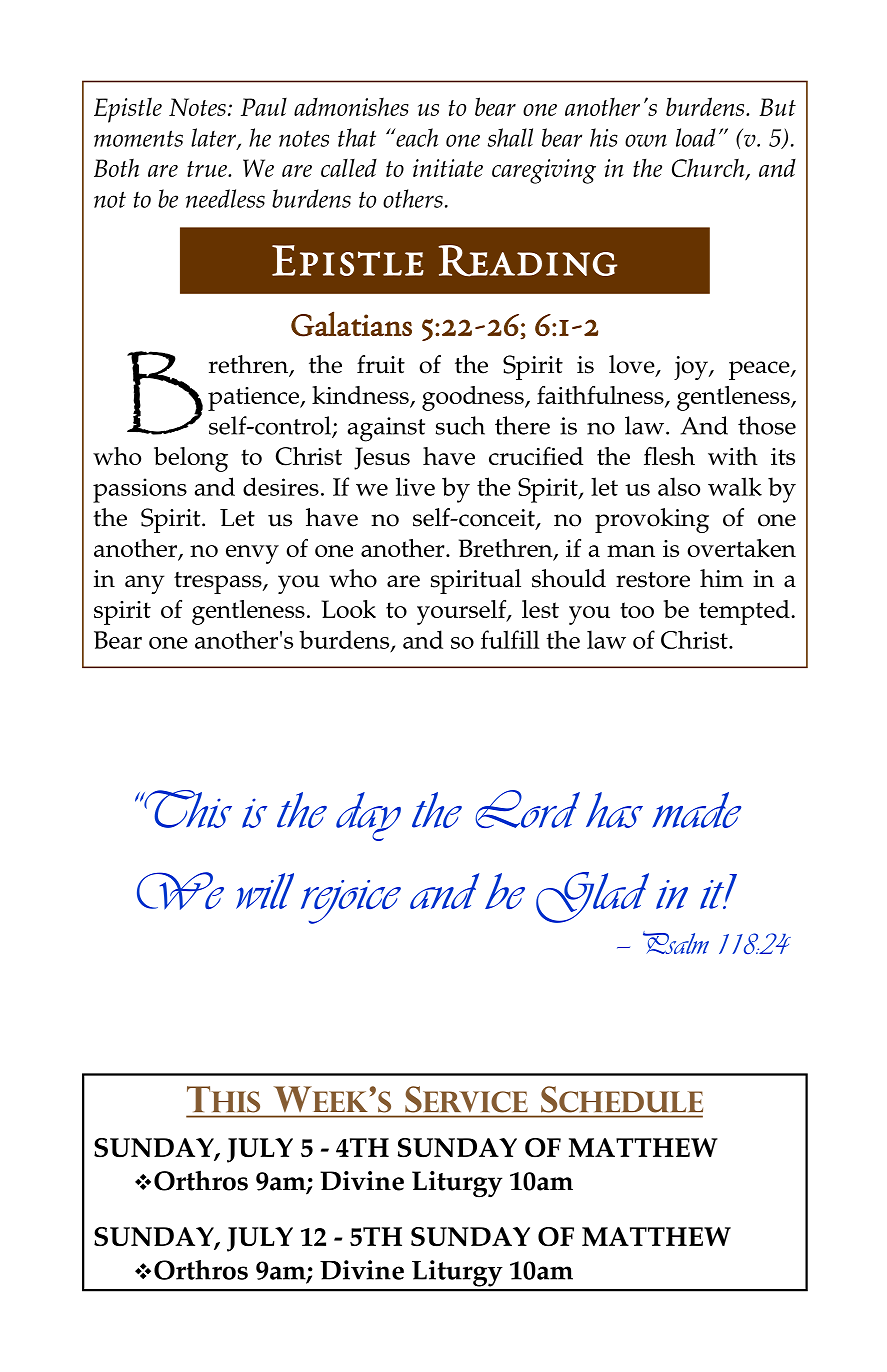 The width and height of the page is (887, 1372). What do you see at coordinates (265, 891) in the page?
I see `will` at bounding box center [265, 891].
